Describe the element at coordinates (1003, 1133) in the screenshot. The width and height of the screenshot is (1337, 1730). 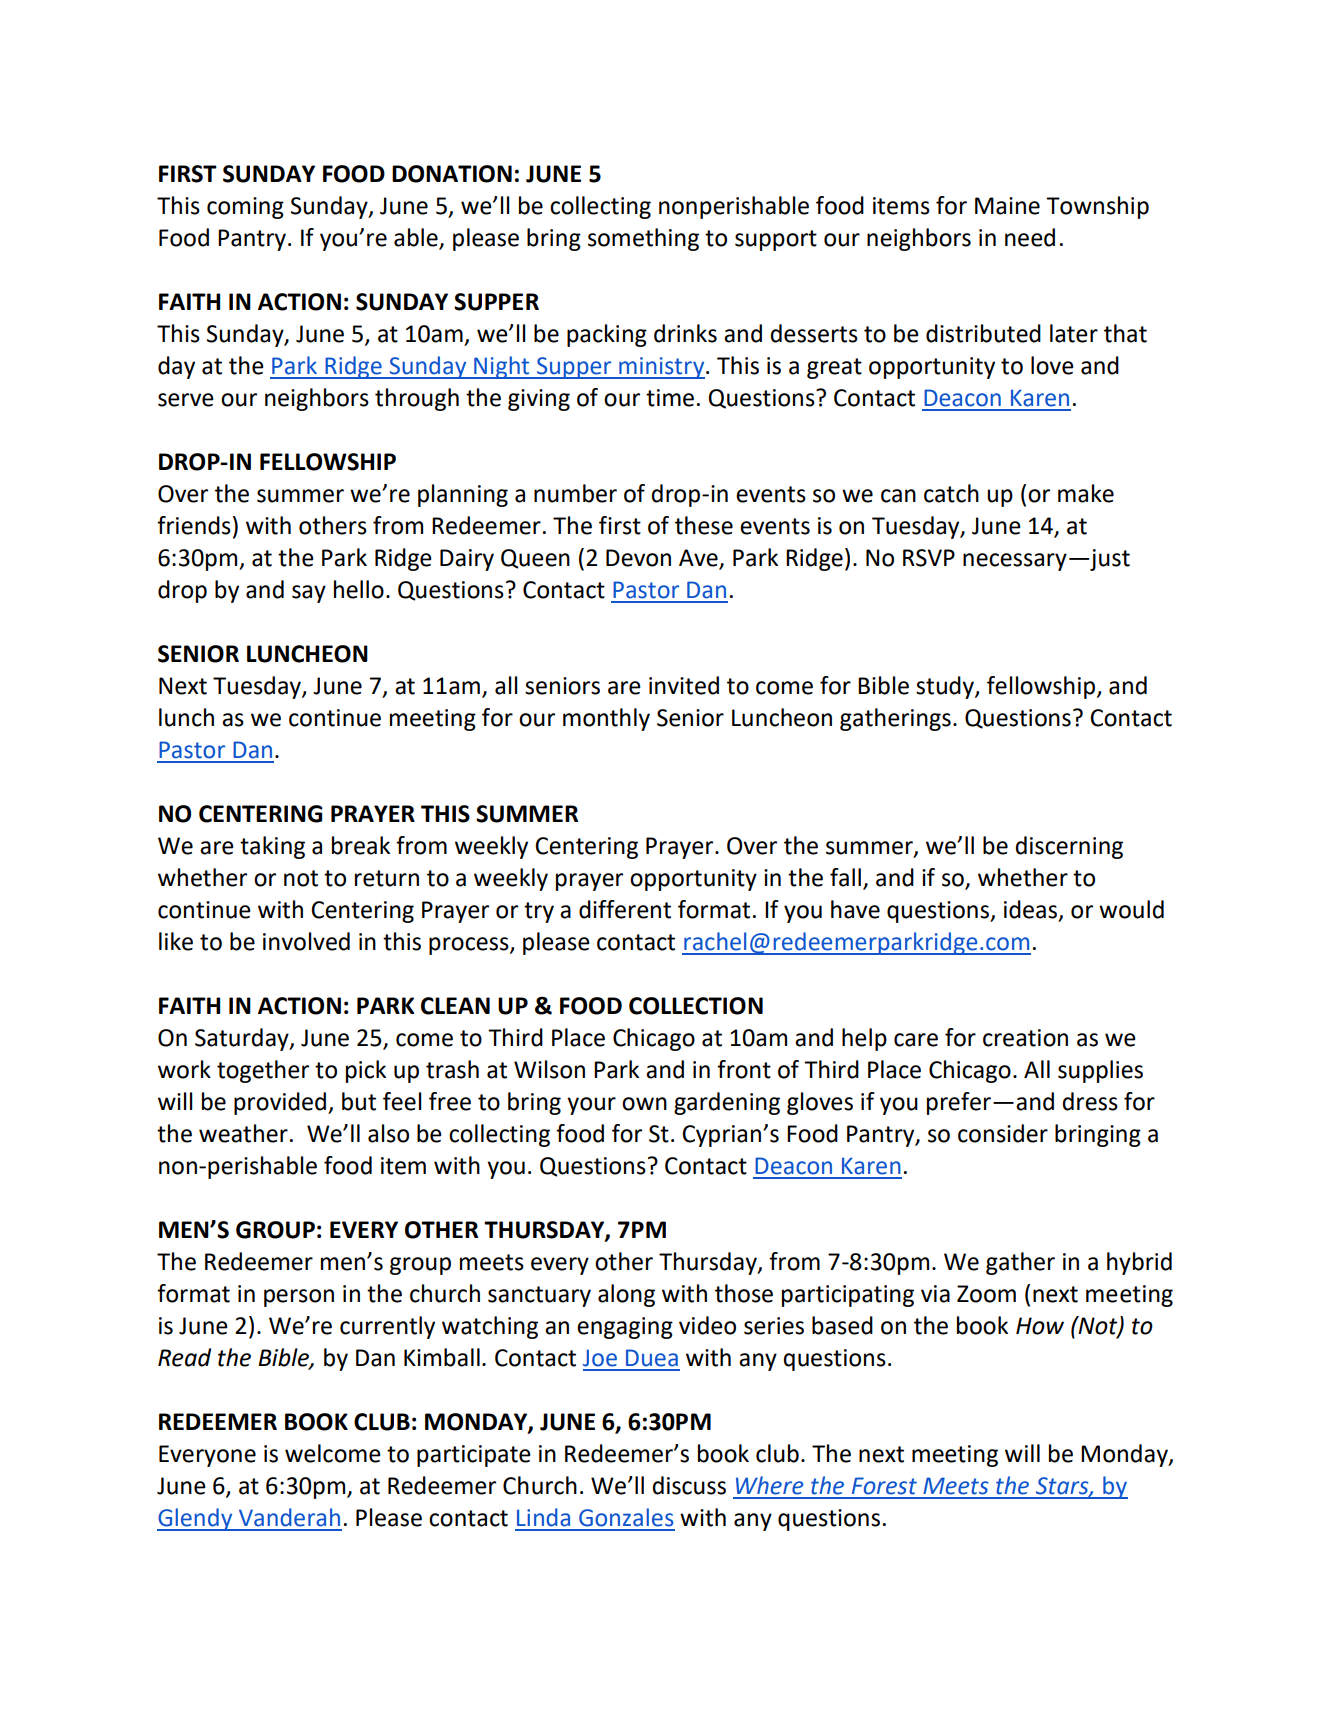
I see `consider` at that location.
